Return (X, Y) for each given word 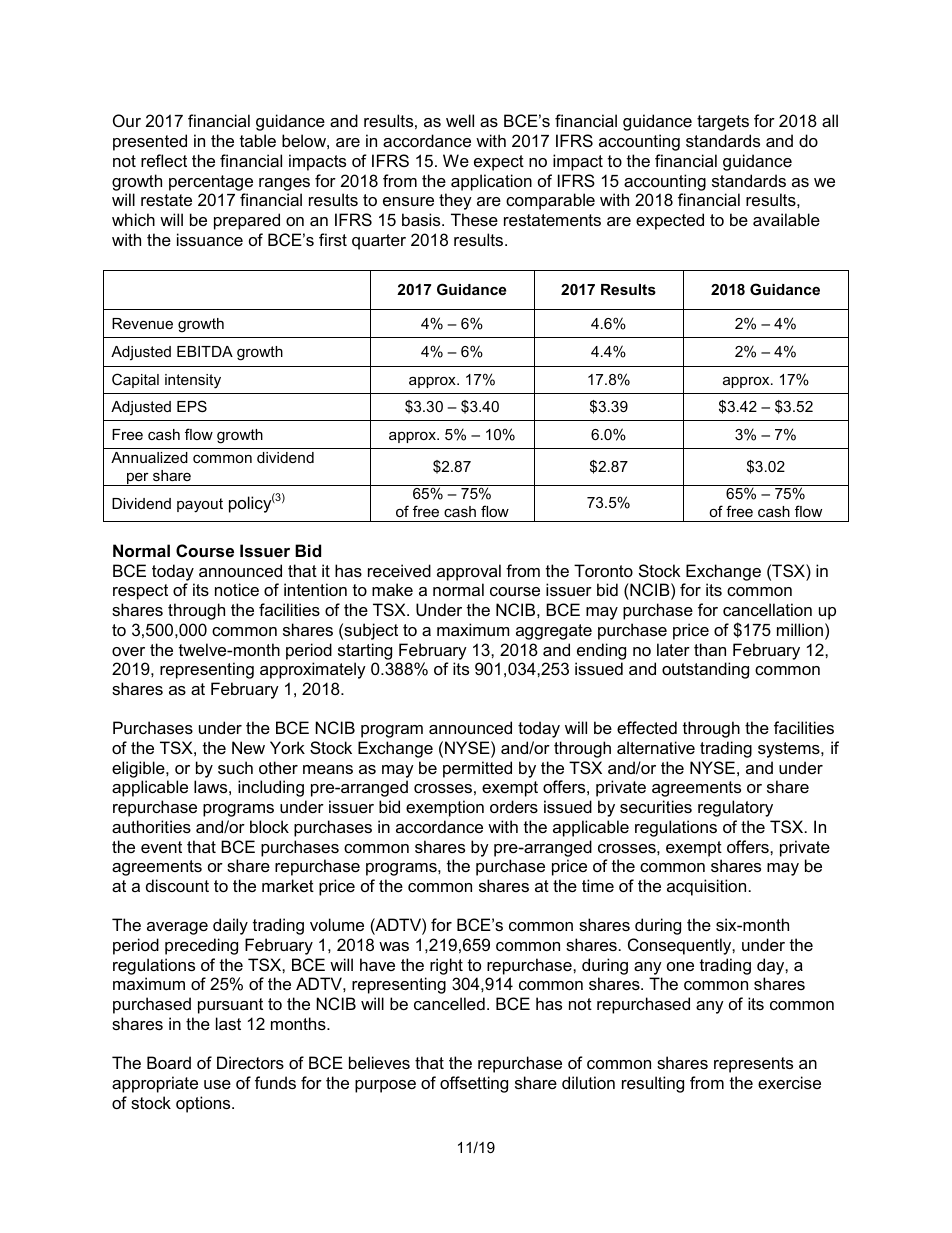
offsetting (474, 1084)
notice (237, 589)
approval (469, 572)
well (460, 120)
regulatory (735, 808)
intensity (193, 381)
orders (514, 806)
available (786, 219)
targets (723, 123)
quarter (379, 242)
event (161, 847)
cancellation (767, 609)
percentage (211, 183)
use (217, 1084)
